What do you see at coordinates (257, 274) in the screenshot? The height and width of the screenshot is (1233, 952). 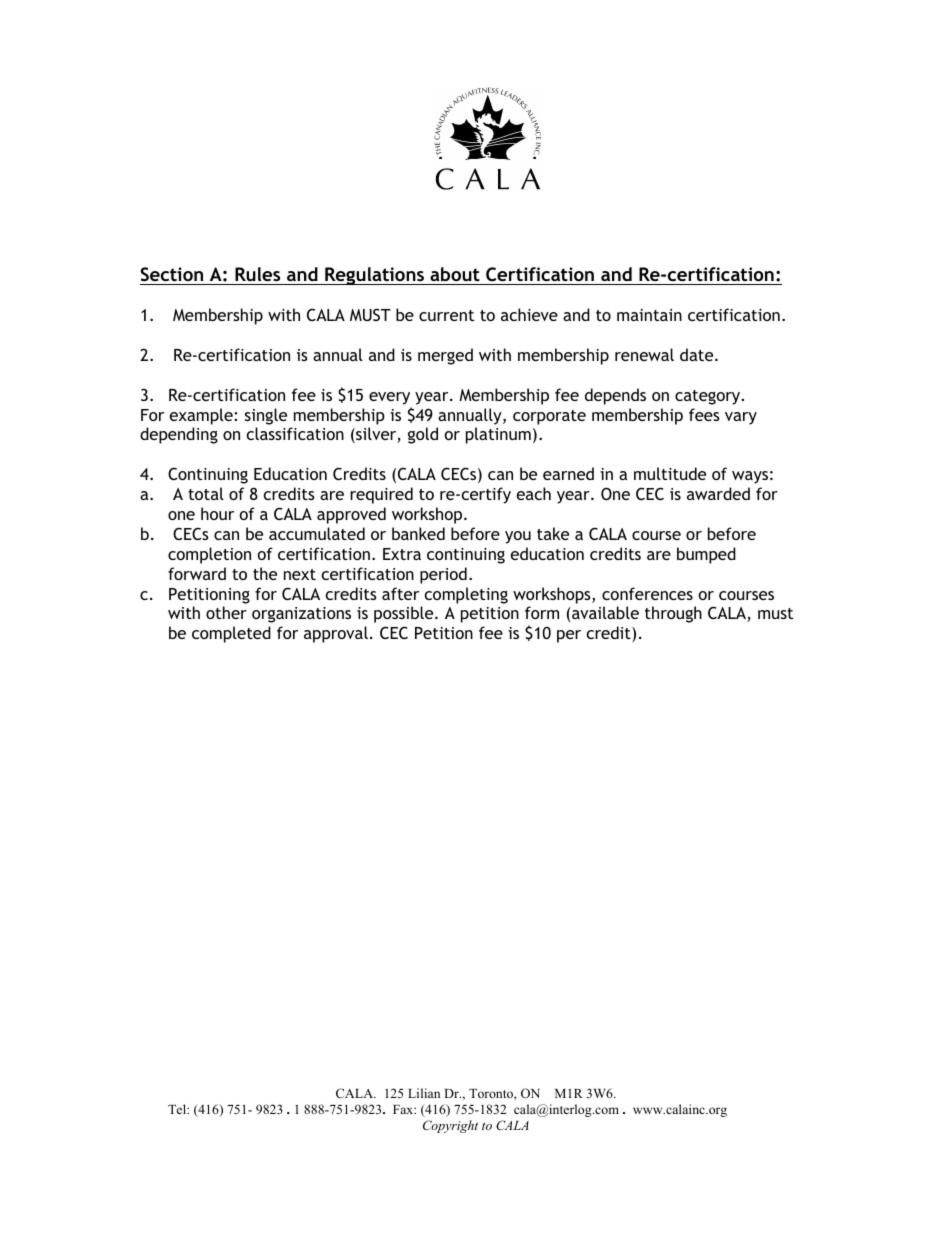 I see `Rules` at bounding box center [257, 274].
